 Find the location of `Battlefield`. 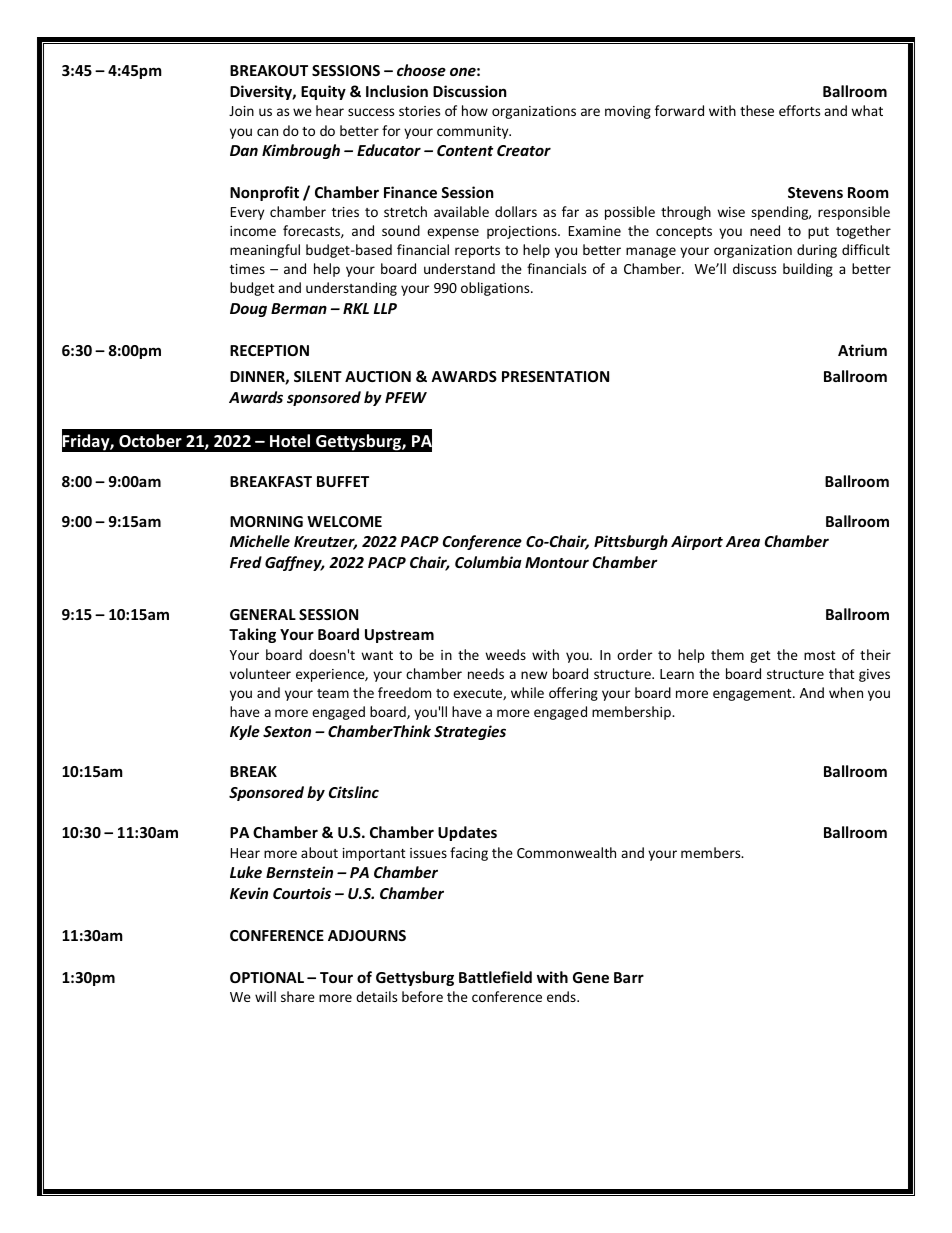

Battlefield is located at coordinates (495, 977).
